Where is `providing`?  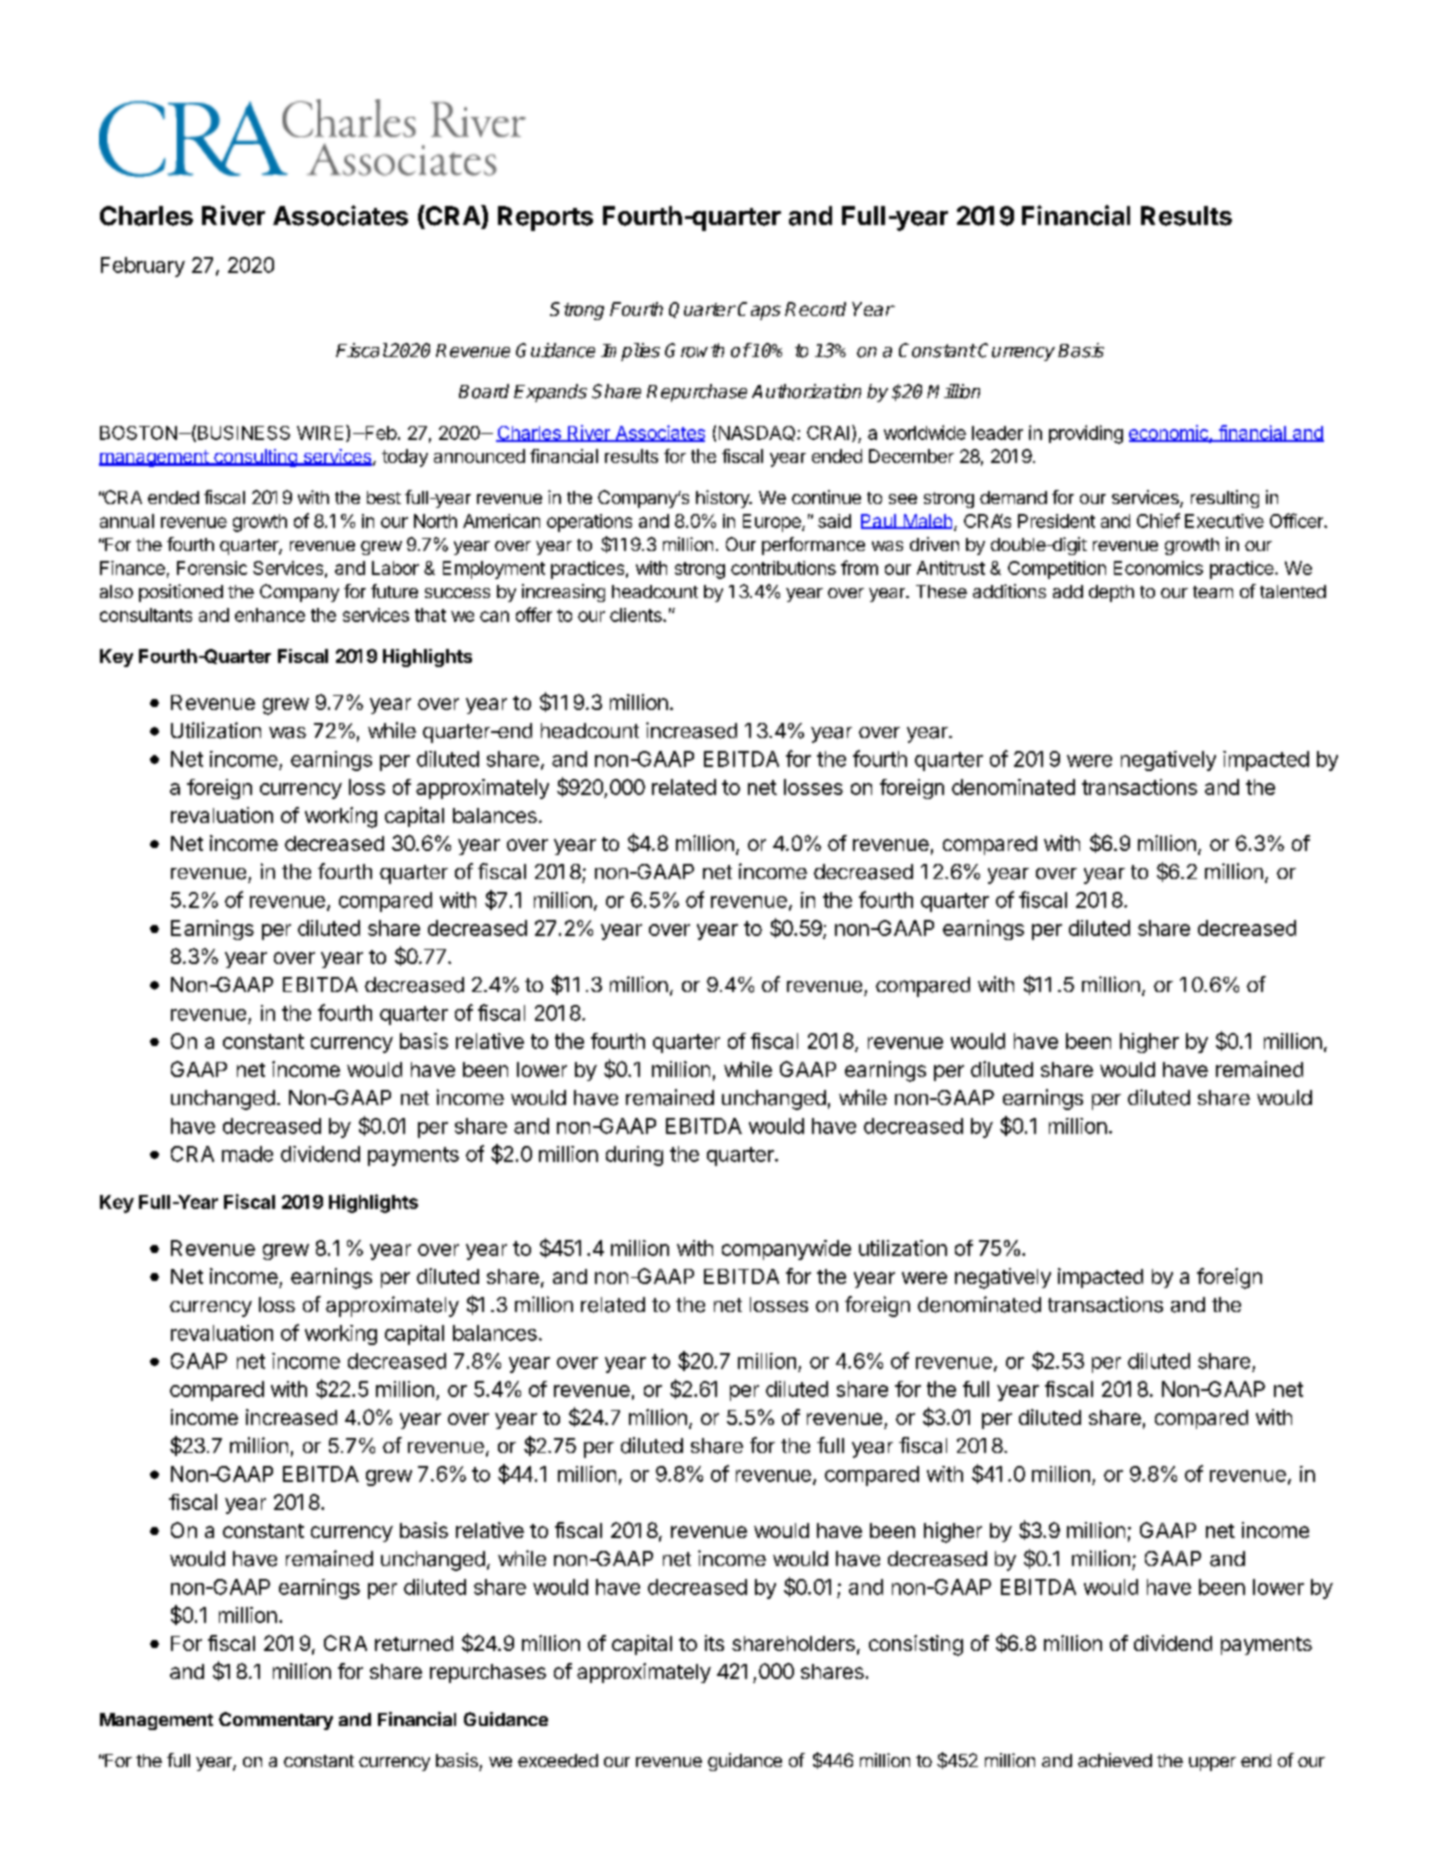 providing is located at coordinates (1086, 434).
